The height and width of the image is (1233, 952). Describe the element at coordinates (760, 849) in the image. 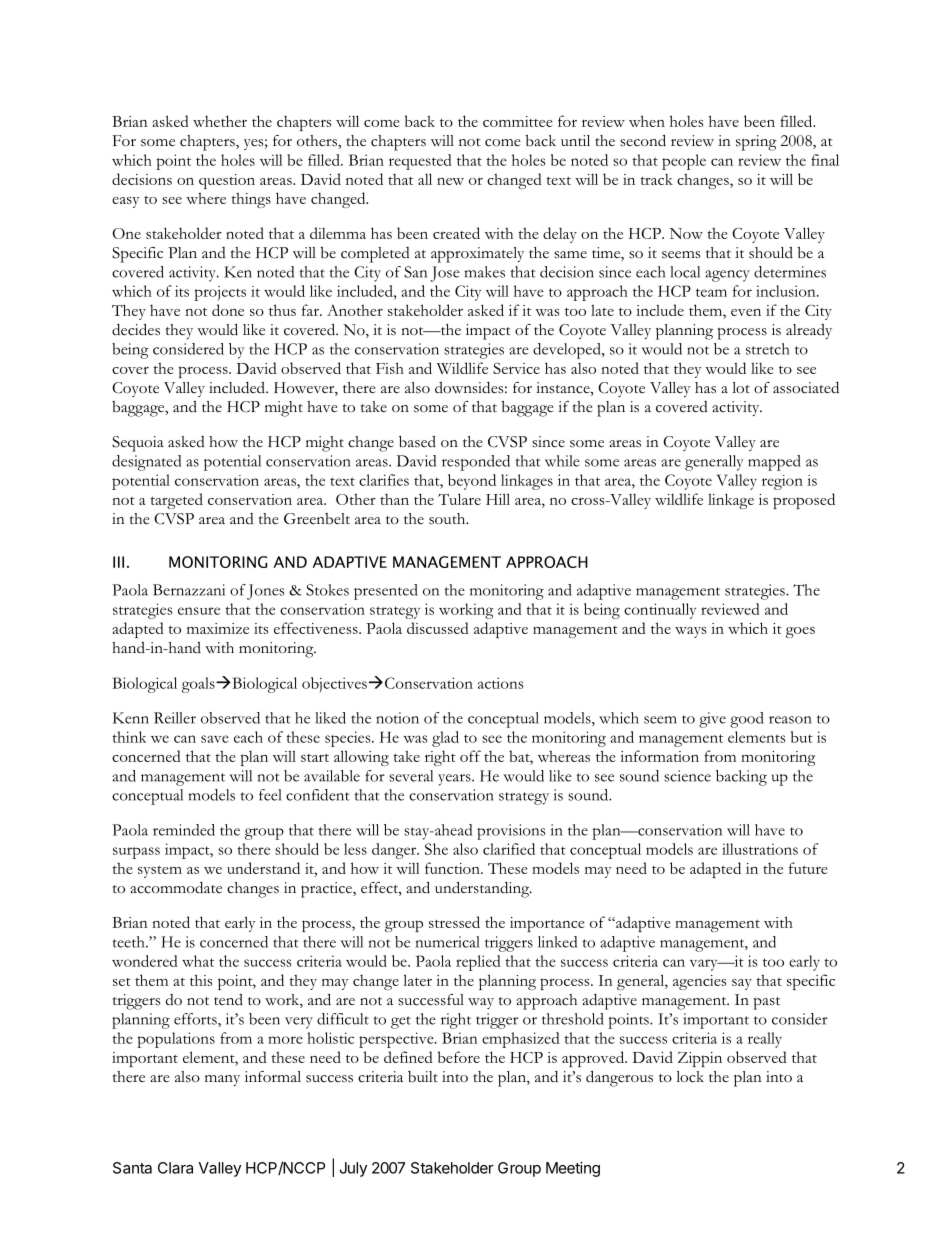

I see `illustrations` at that location.
